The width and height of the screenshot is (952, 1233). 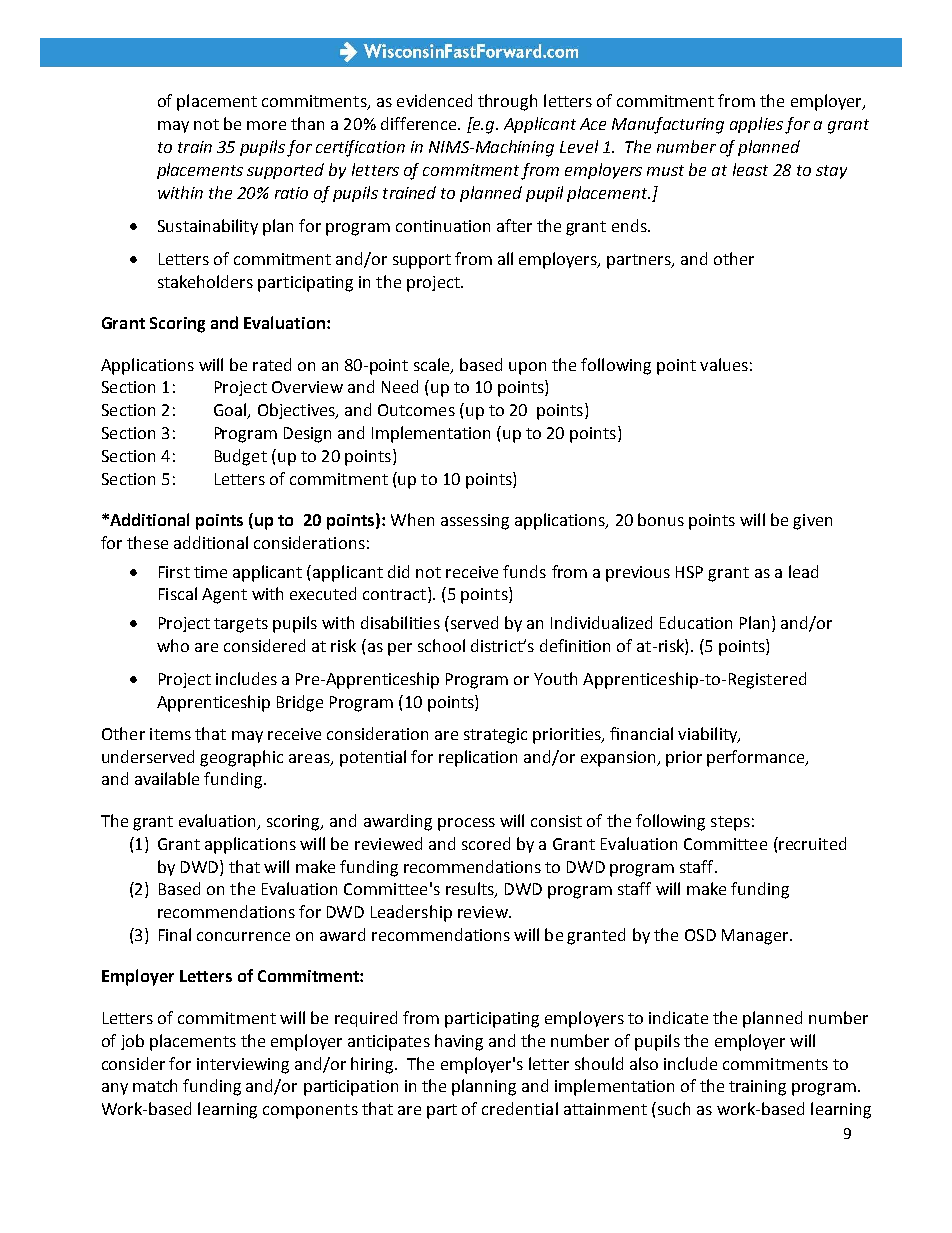 I want to click on Agent, so click(x=224, y=596).
